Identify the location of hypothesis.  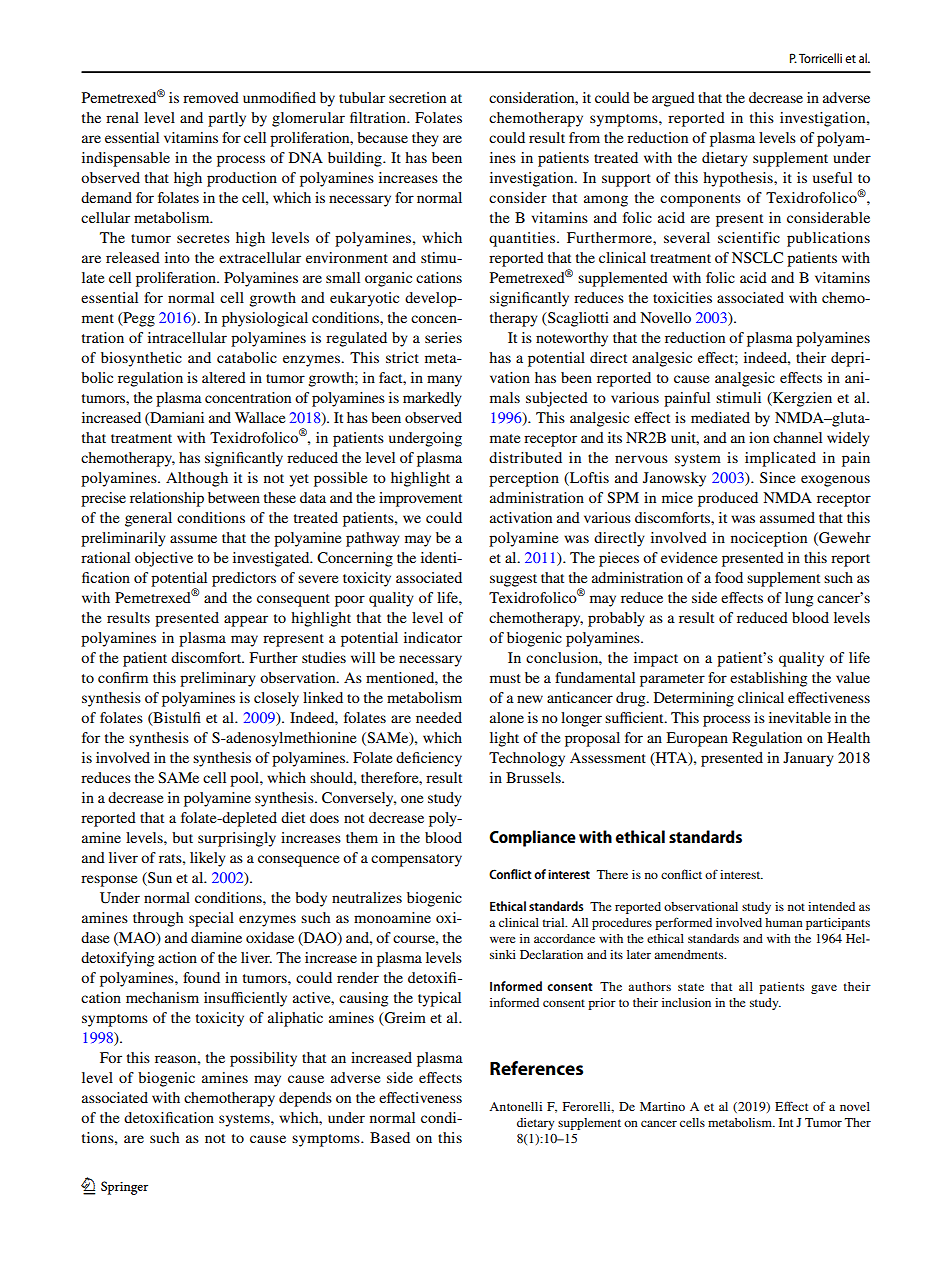
(739, 179).
